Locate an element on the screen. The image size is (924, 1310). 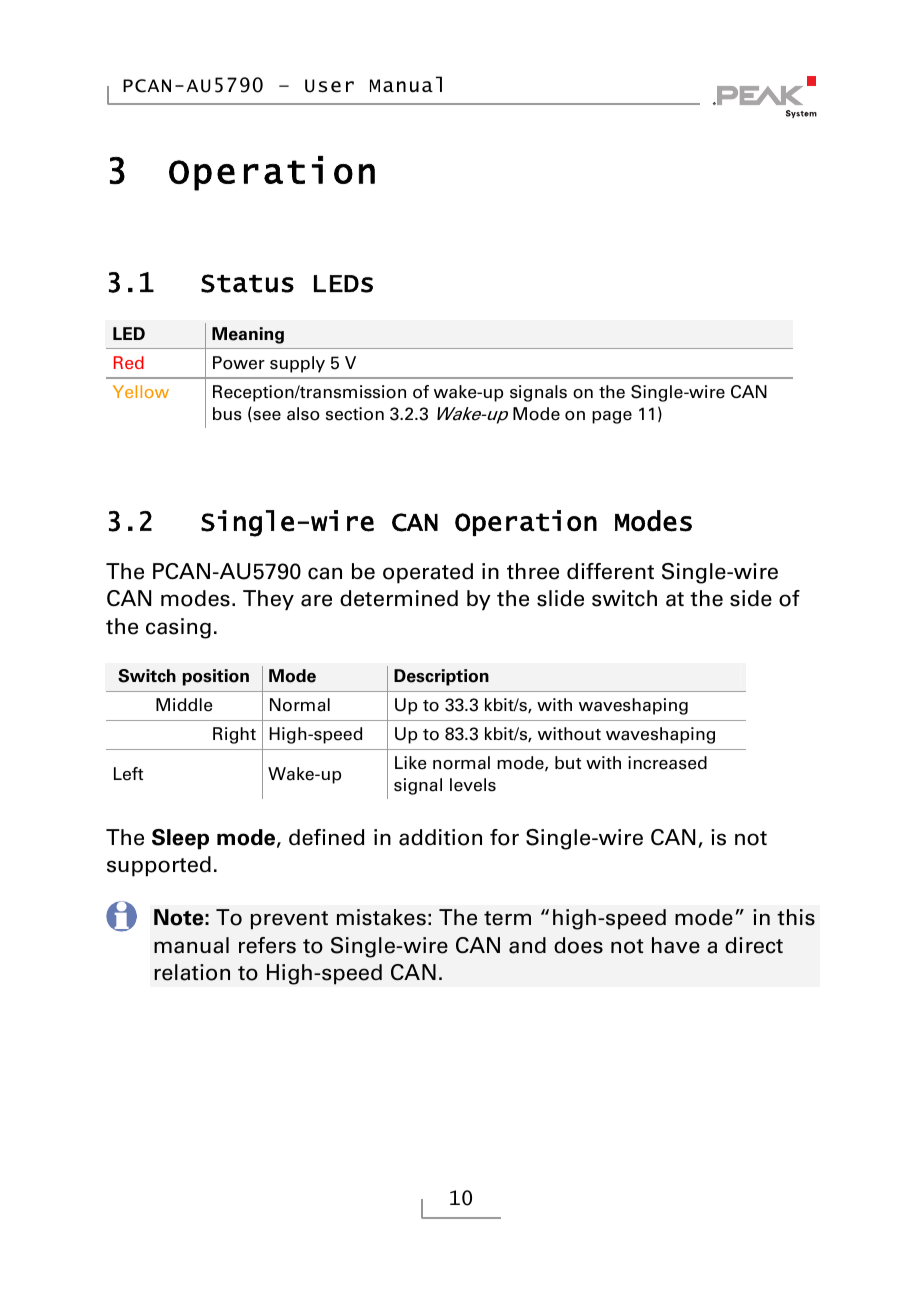
section is located at coordinates (355, 414).
